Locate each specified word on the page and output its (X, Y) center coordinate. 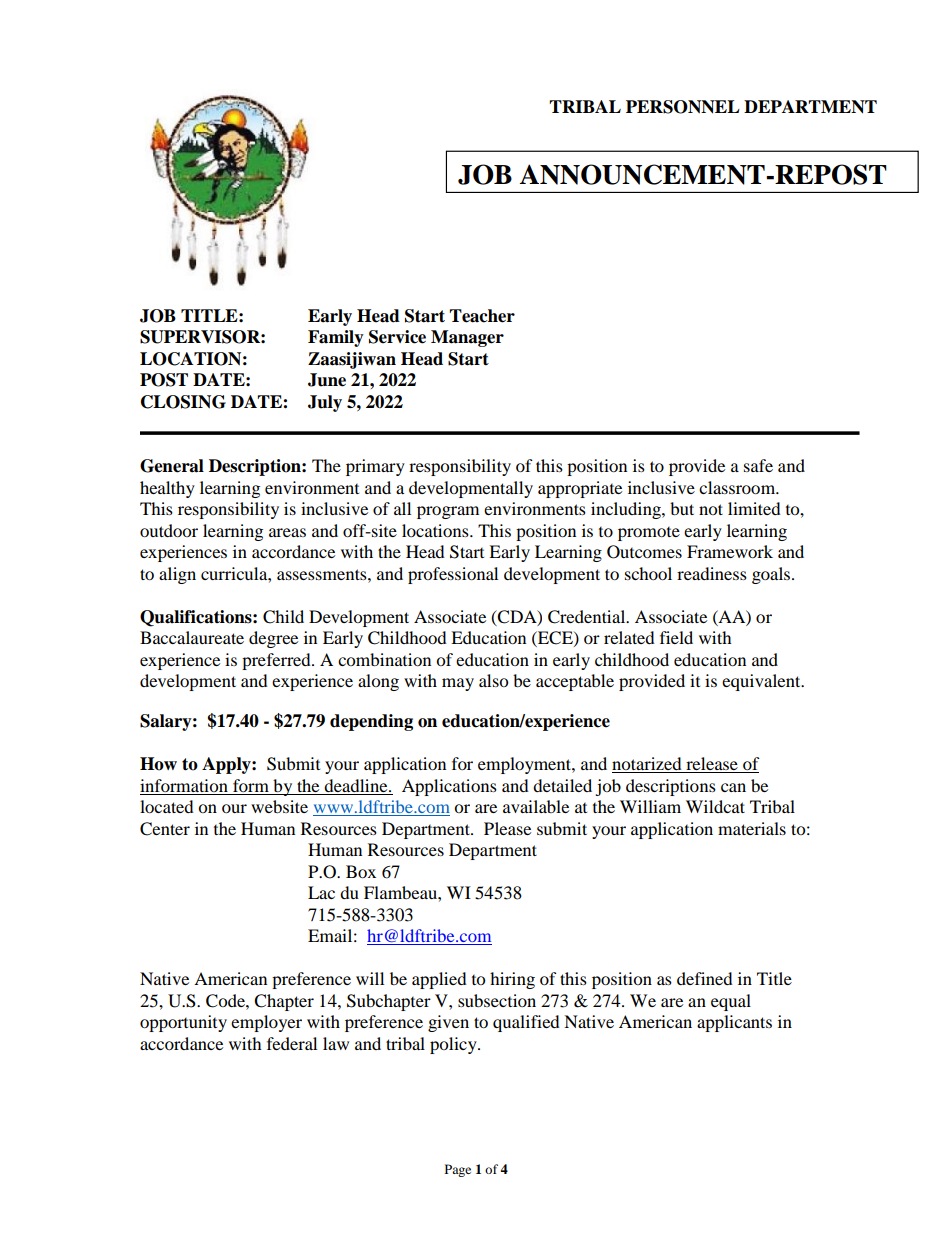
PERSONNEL (683, 107)
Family (336, 338)
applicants (734, 1023)
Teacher (482, 316)
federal (292, 1043)
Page (458, 1170)
